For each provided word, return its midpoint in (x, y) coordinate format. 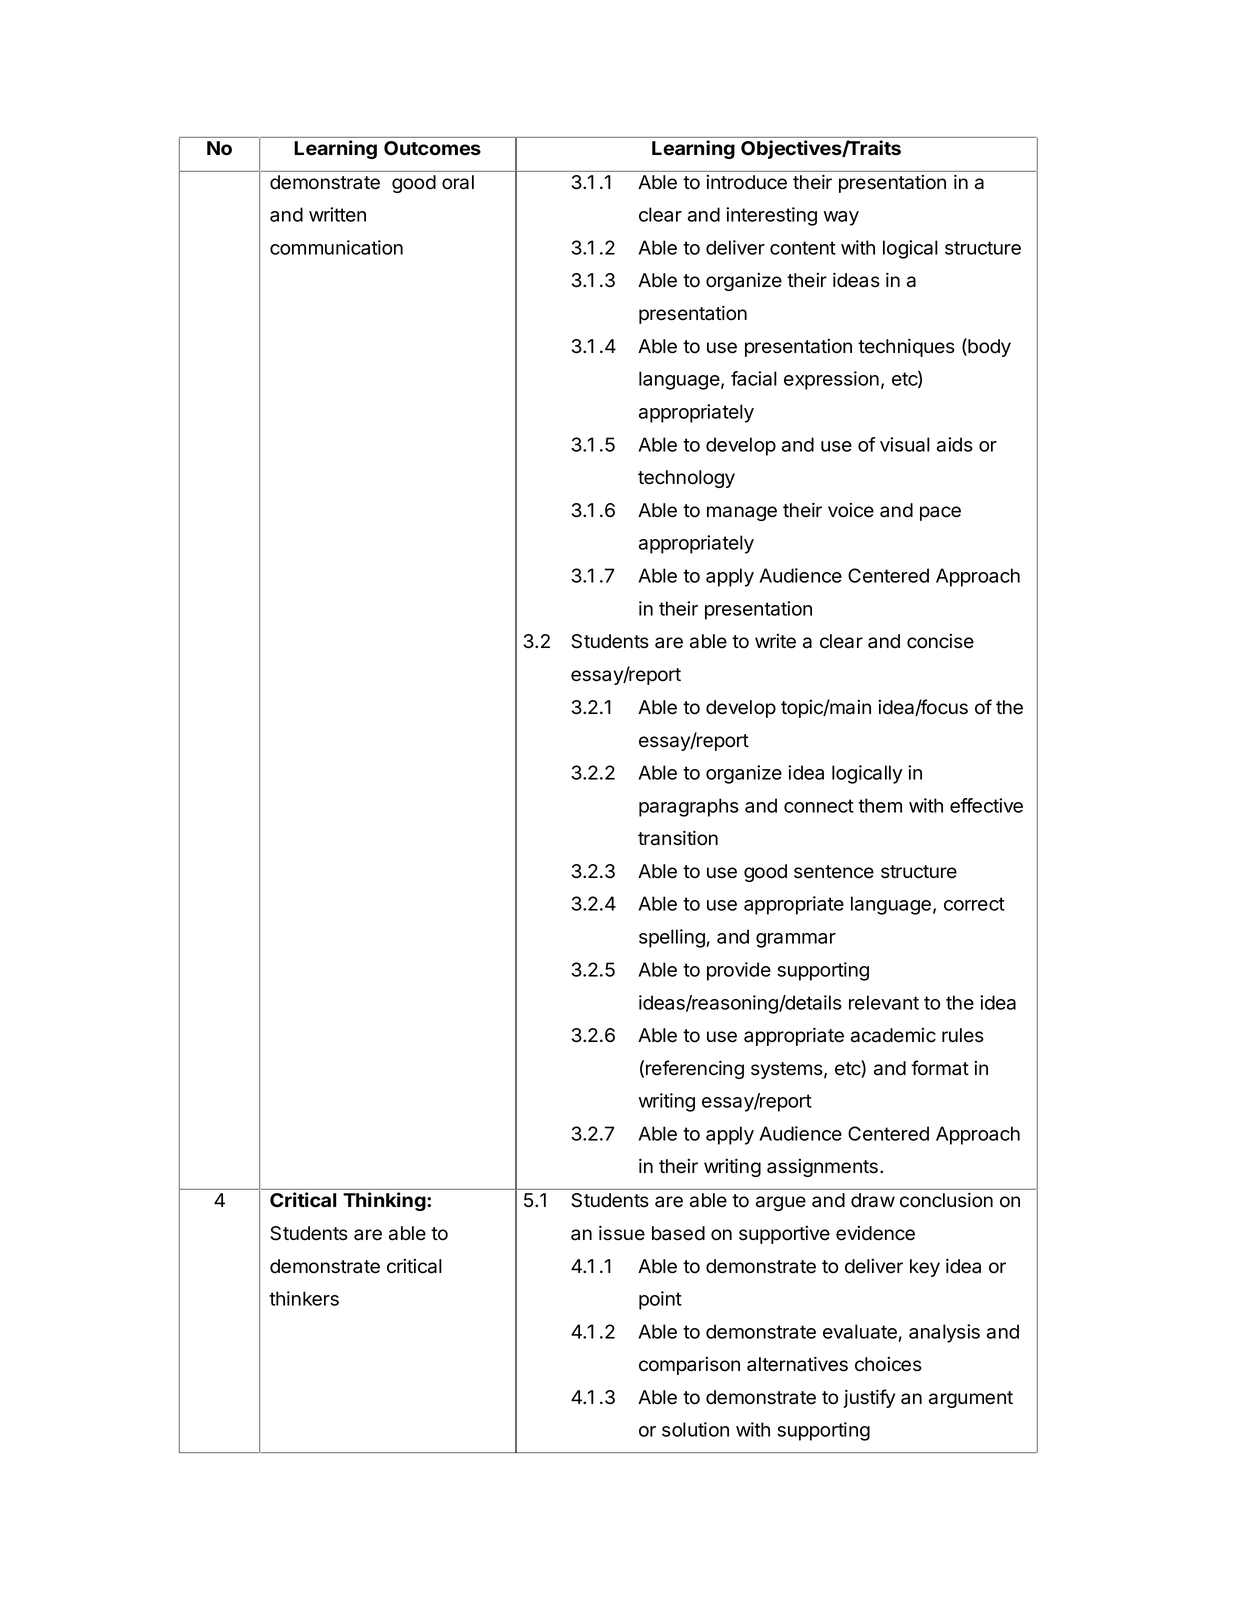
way (841, 218)
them (880, 805)
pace (940, 513)
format (940, 1068)
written (337, 214)
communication (336, 247)
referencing (695, 1069)
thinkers (304, 1298)
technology (686, 479)
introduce (746, 182)
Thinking (385, 1201)
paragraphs (689, 807)
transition (678, 838)
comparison (689, 1366)
